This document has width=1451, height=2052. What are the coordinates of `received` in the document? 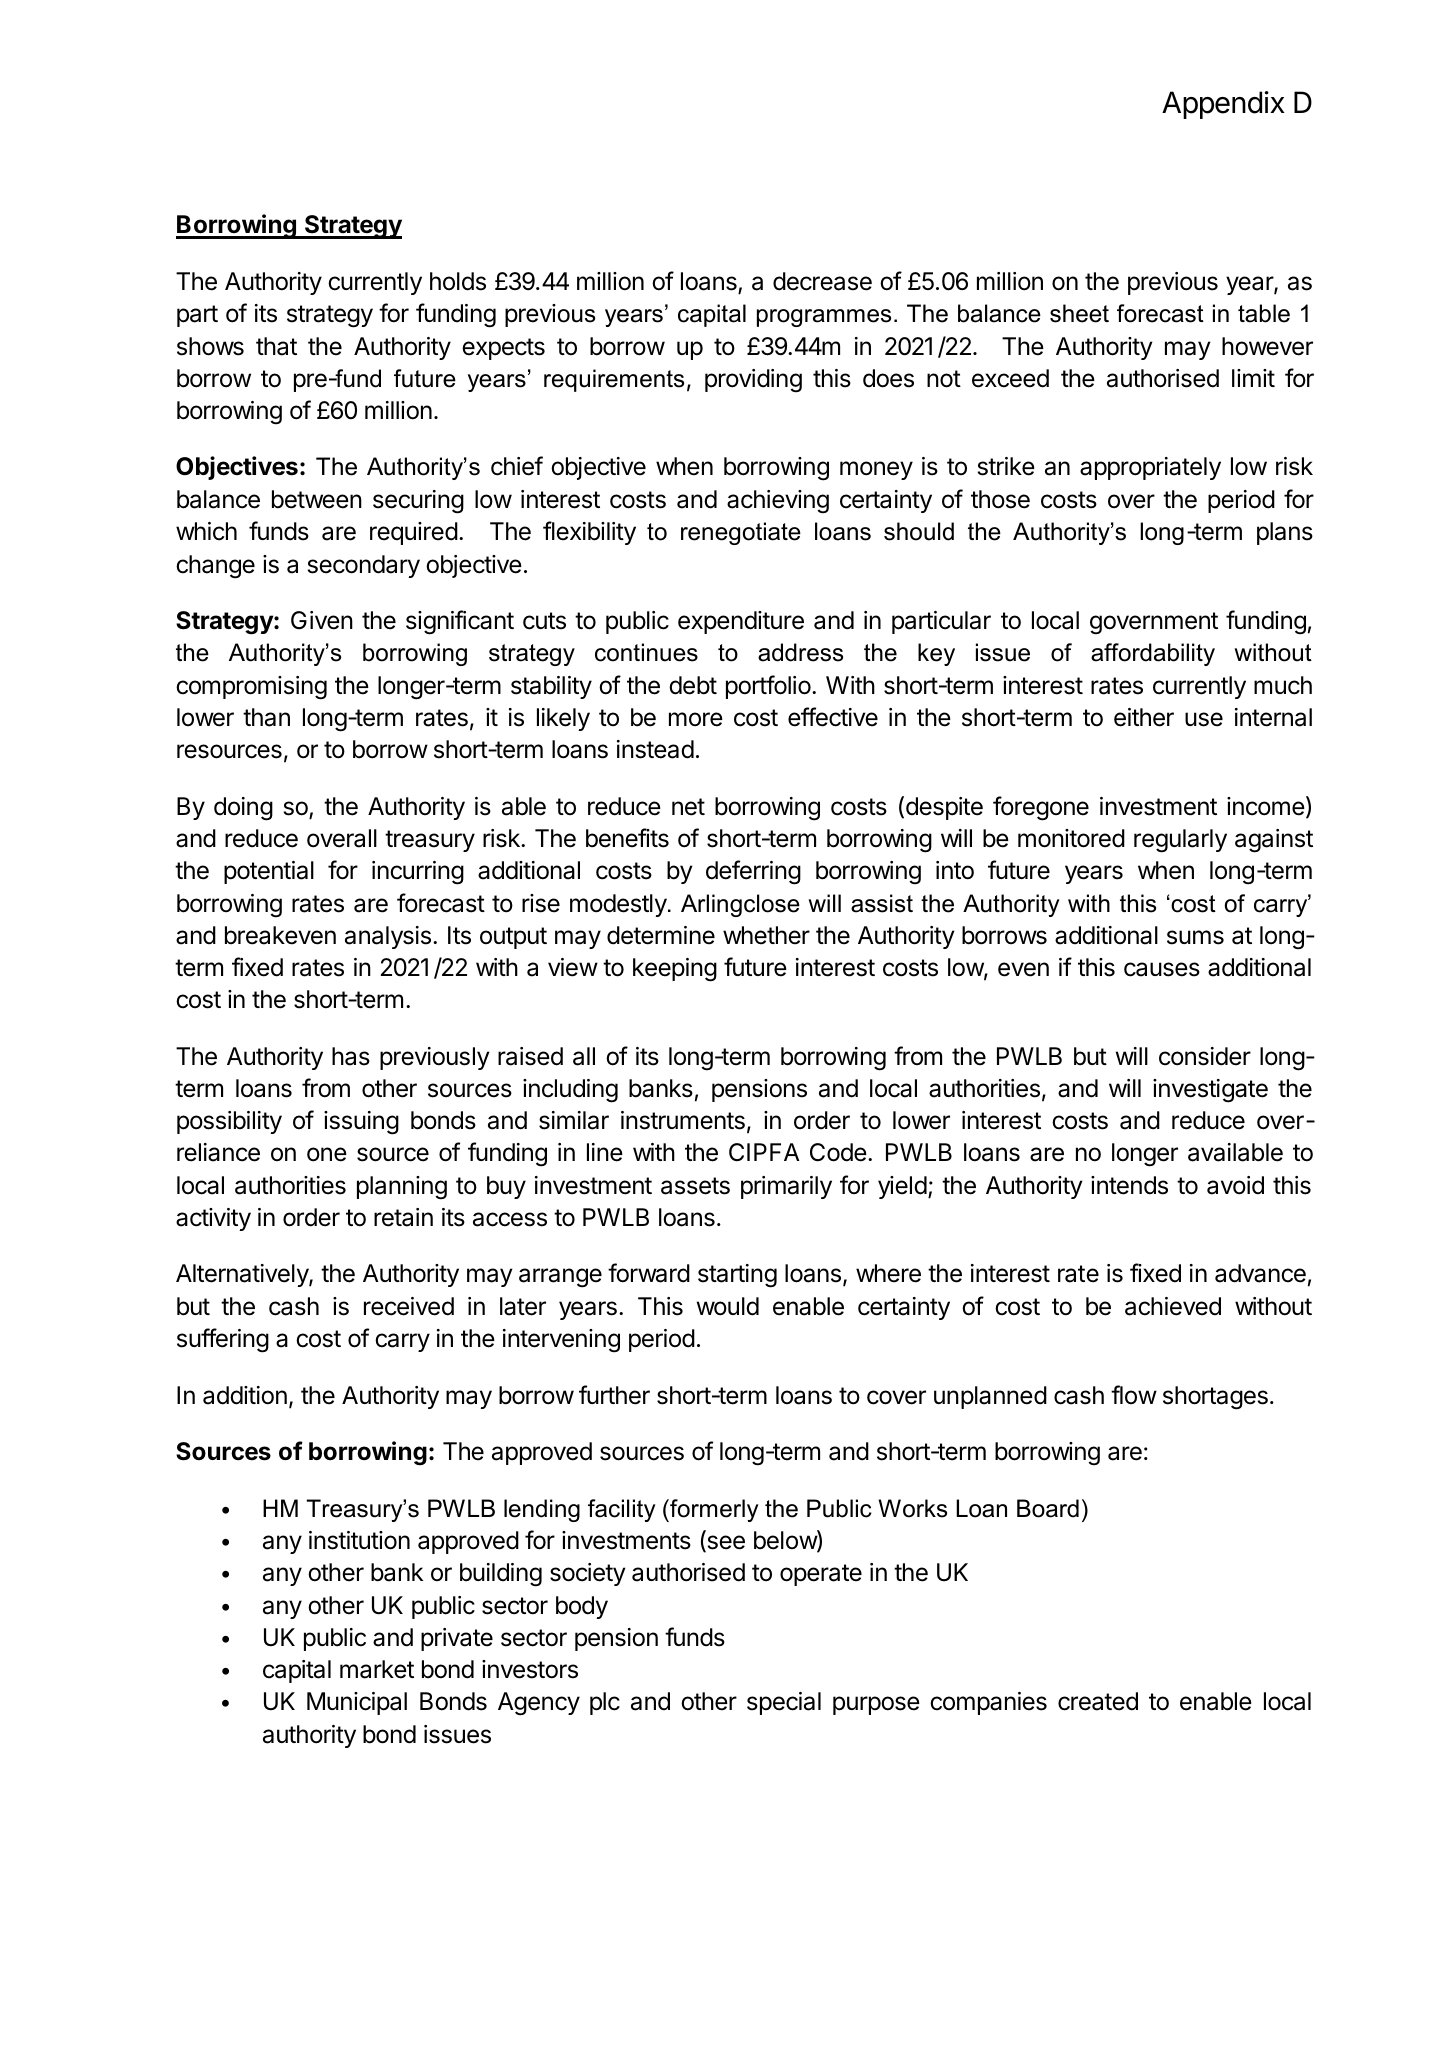 It's located at (409, 1306).
